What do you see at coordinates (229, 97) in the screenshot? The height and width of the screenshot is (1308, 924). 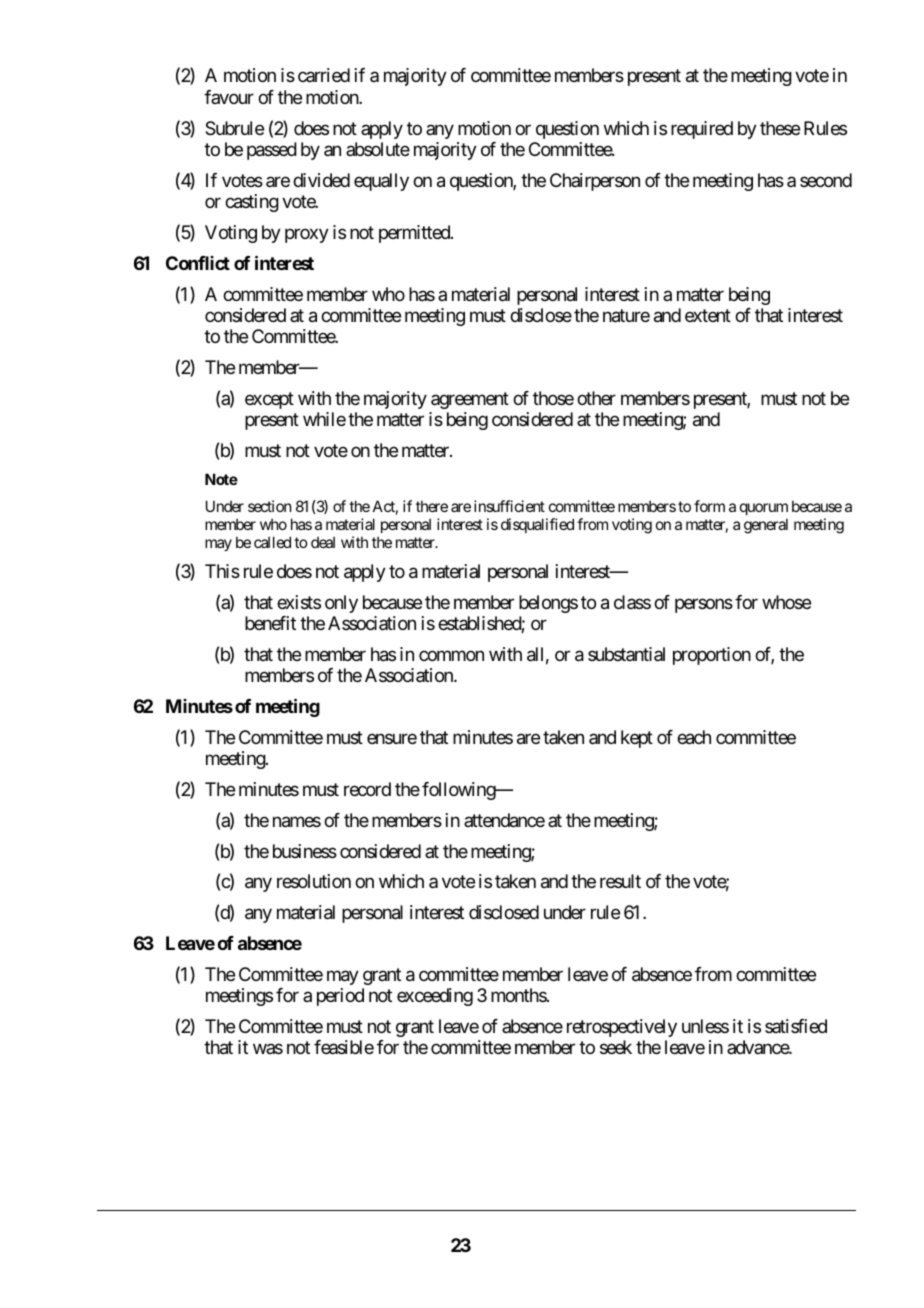 I see `favour` at bounding box center [229, 97].
